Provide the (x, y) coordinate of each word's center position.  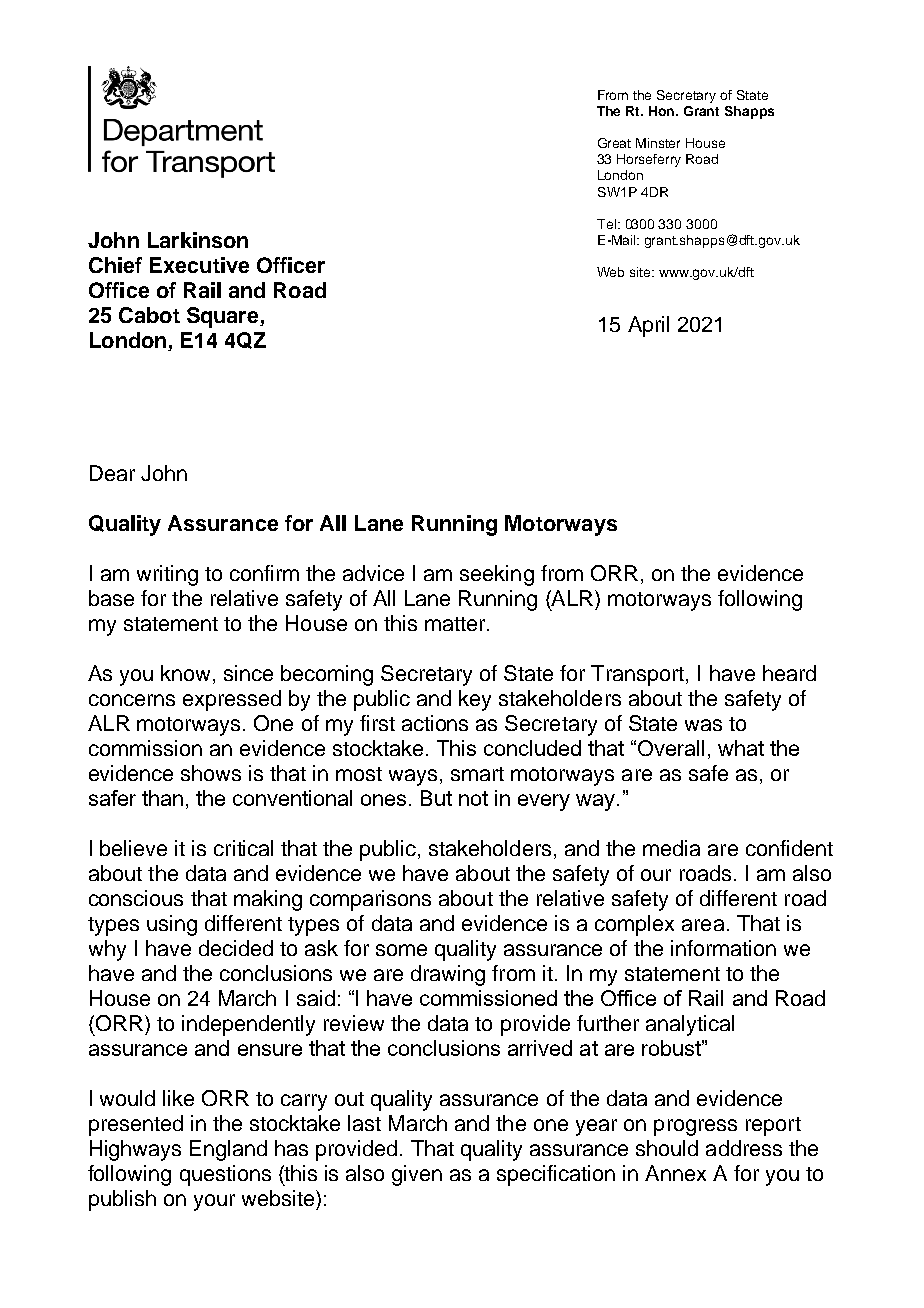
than (162, 798)
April (648, 326)
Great (614, 143)
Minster (658, 143)
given (417, 1175)
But (436, 798)
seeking (497, 575)
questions (225, 1175)
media (671, 848)
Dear (112, 473)
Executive (199, 265)
